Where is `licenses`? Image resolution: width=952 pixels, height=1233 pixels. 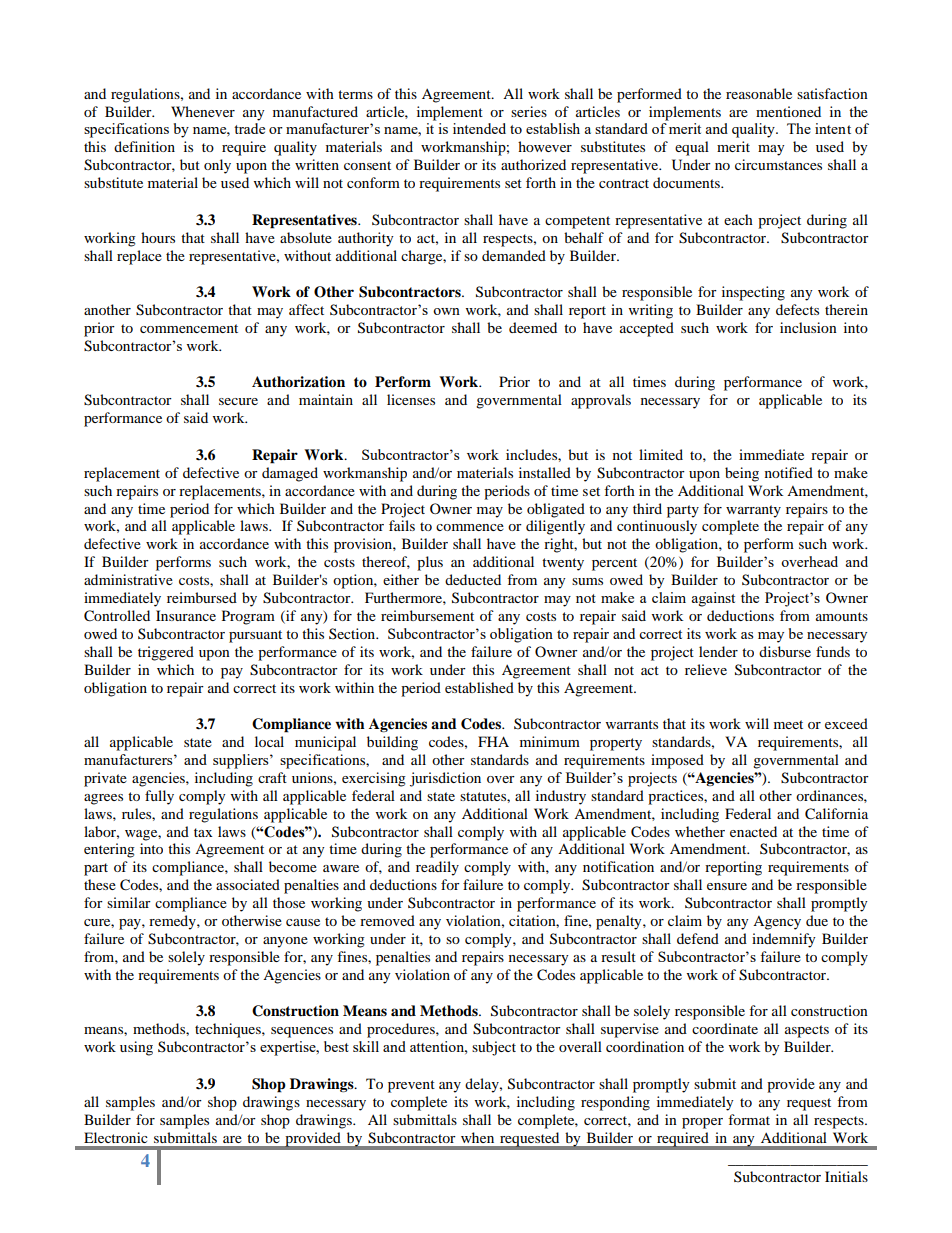 licenses is located at coordinates (411, 399).
